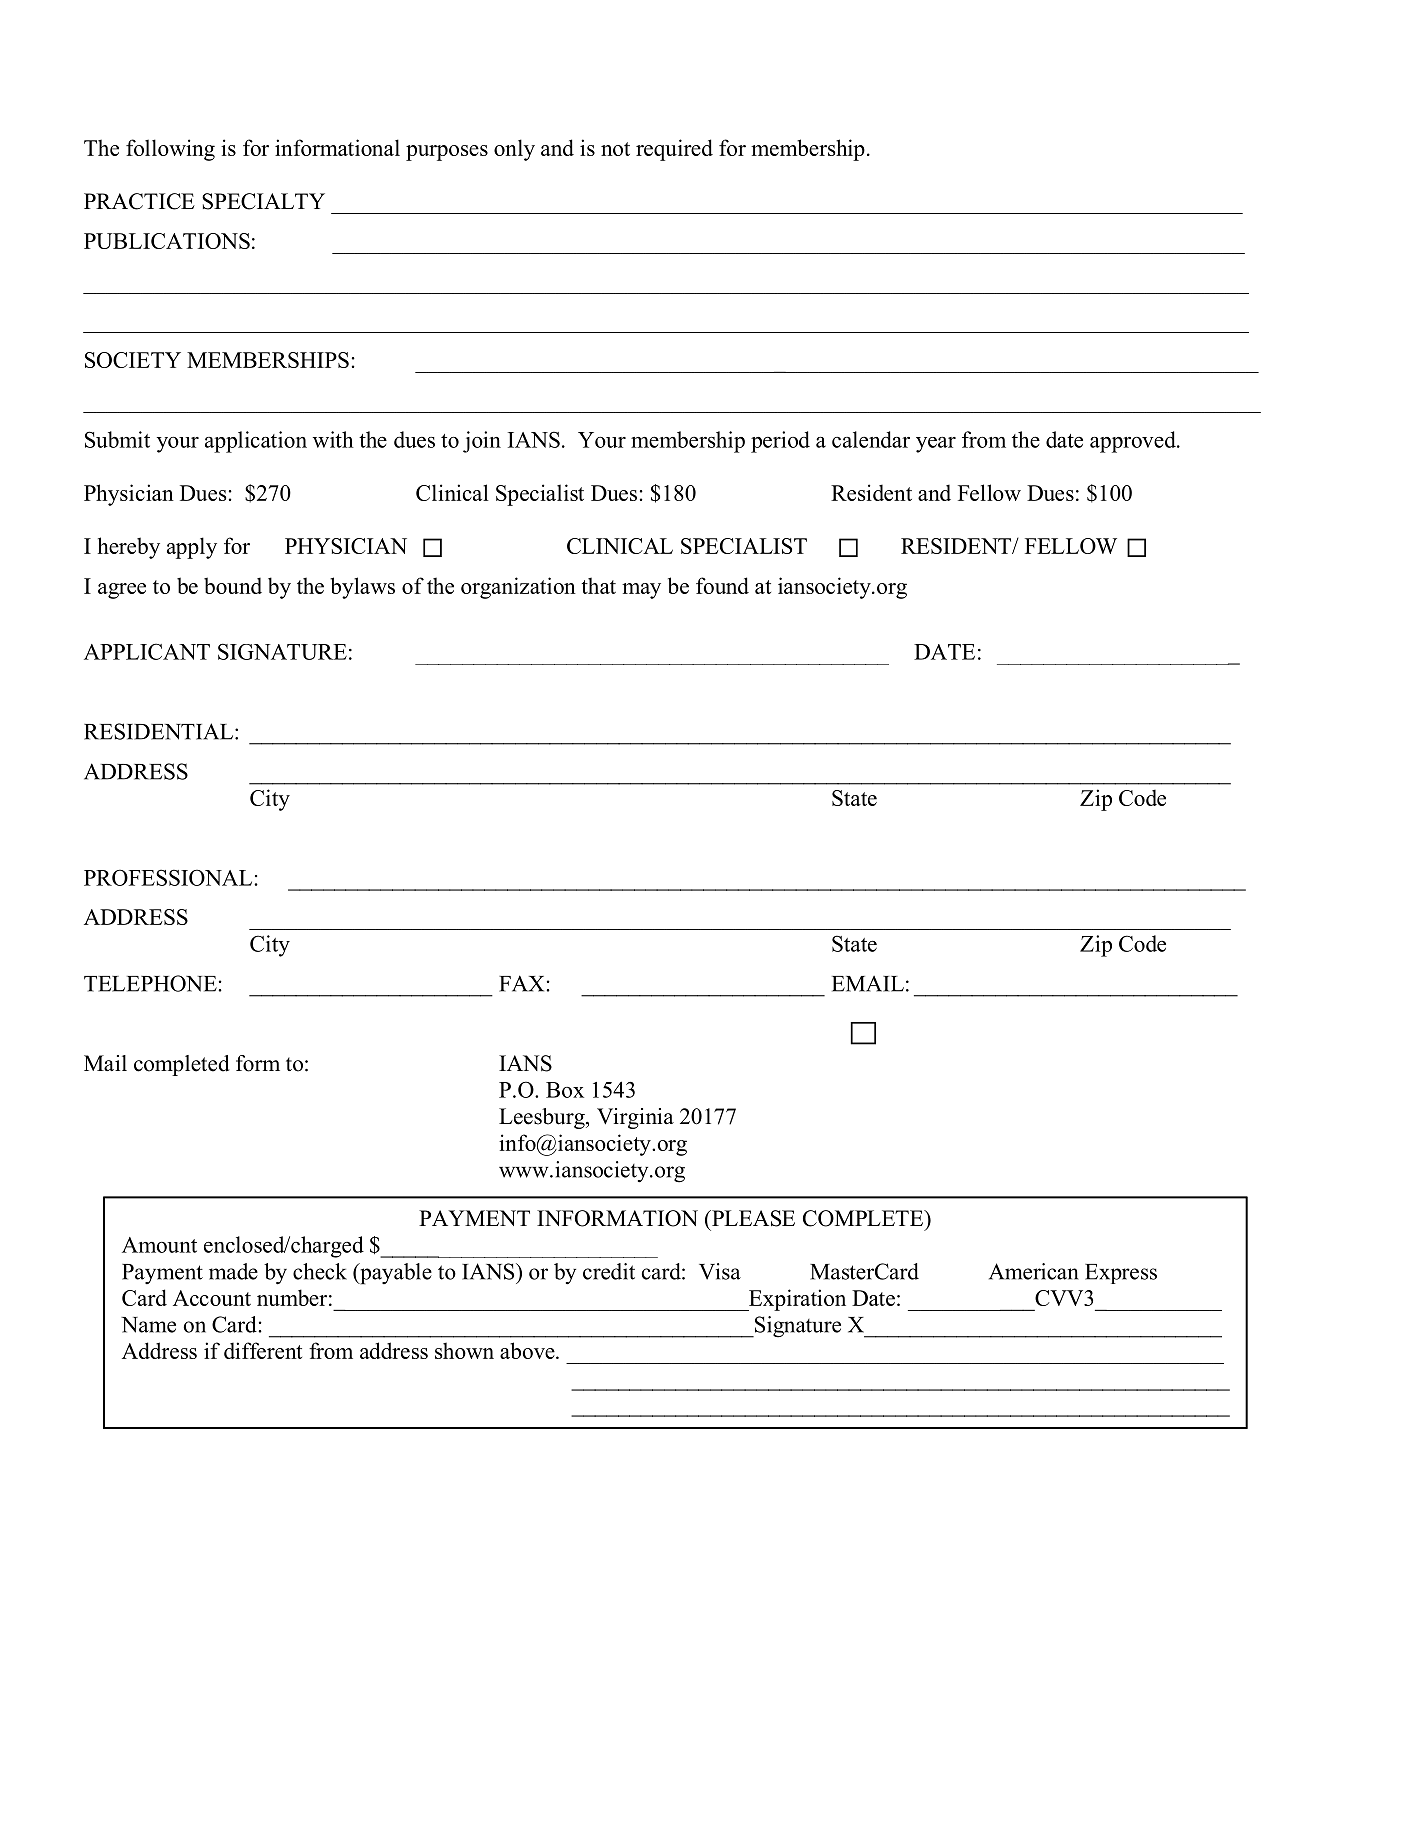 The height and width of the image is (1827, 1412). What do you see at coordinates (192, 548) in the image?
I see `apply` at bounding box center [192, 548].
